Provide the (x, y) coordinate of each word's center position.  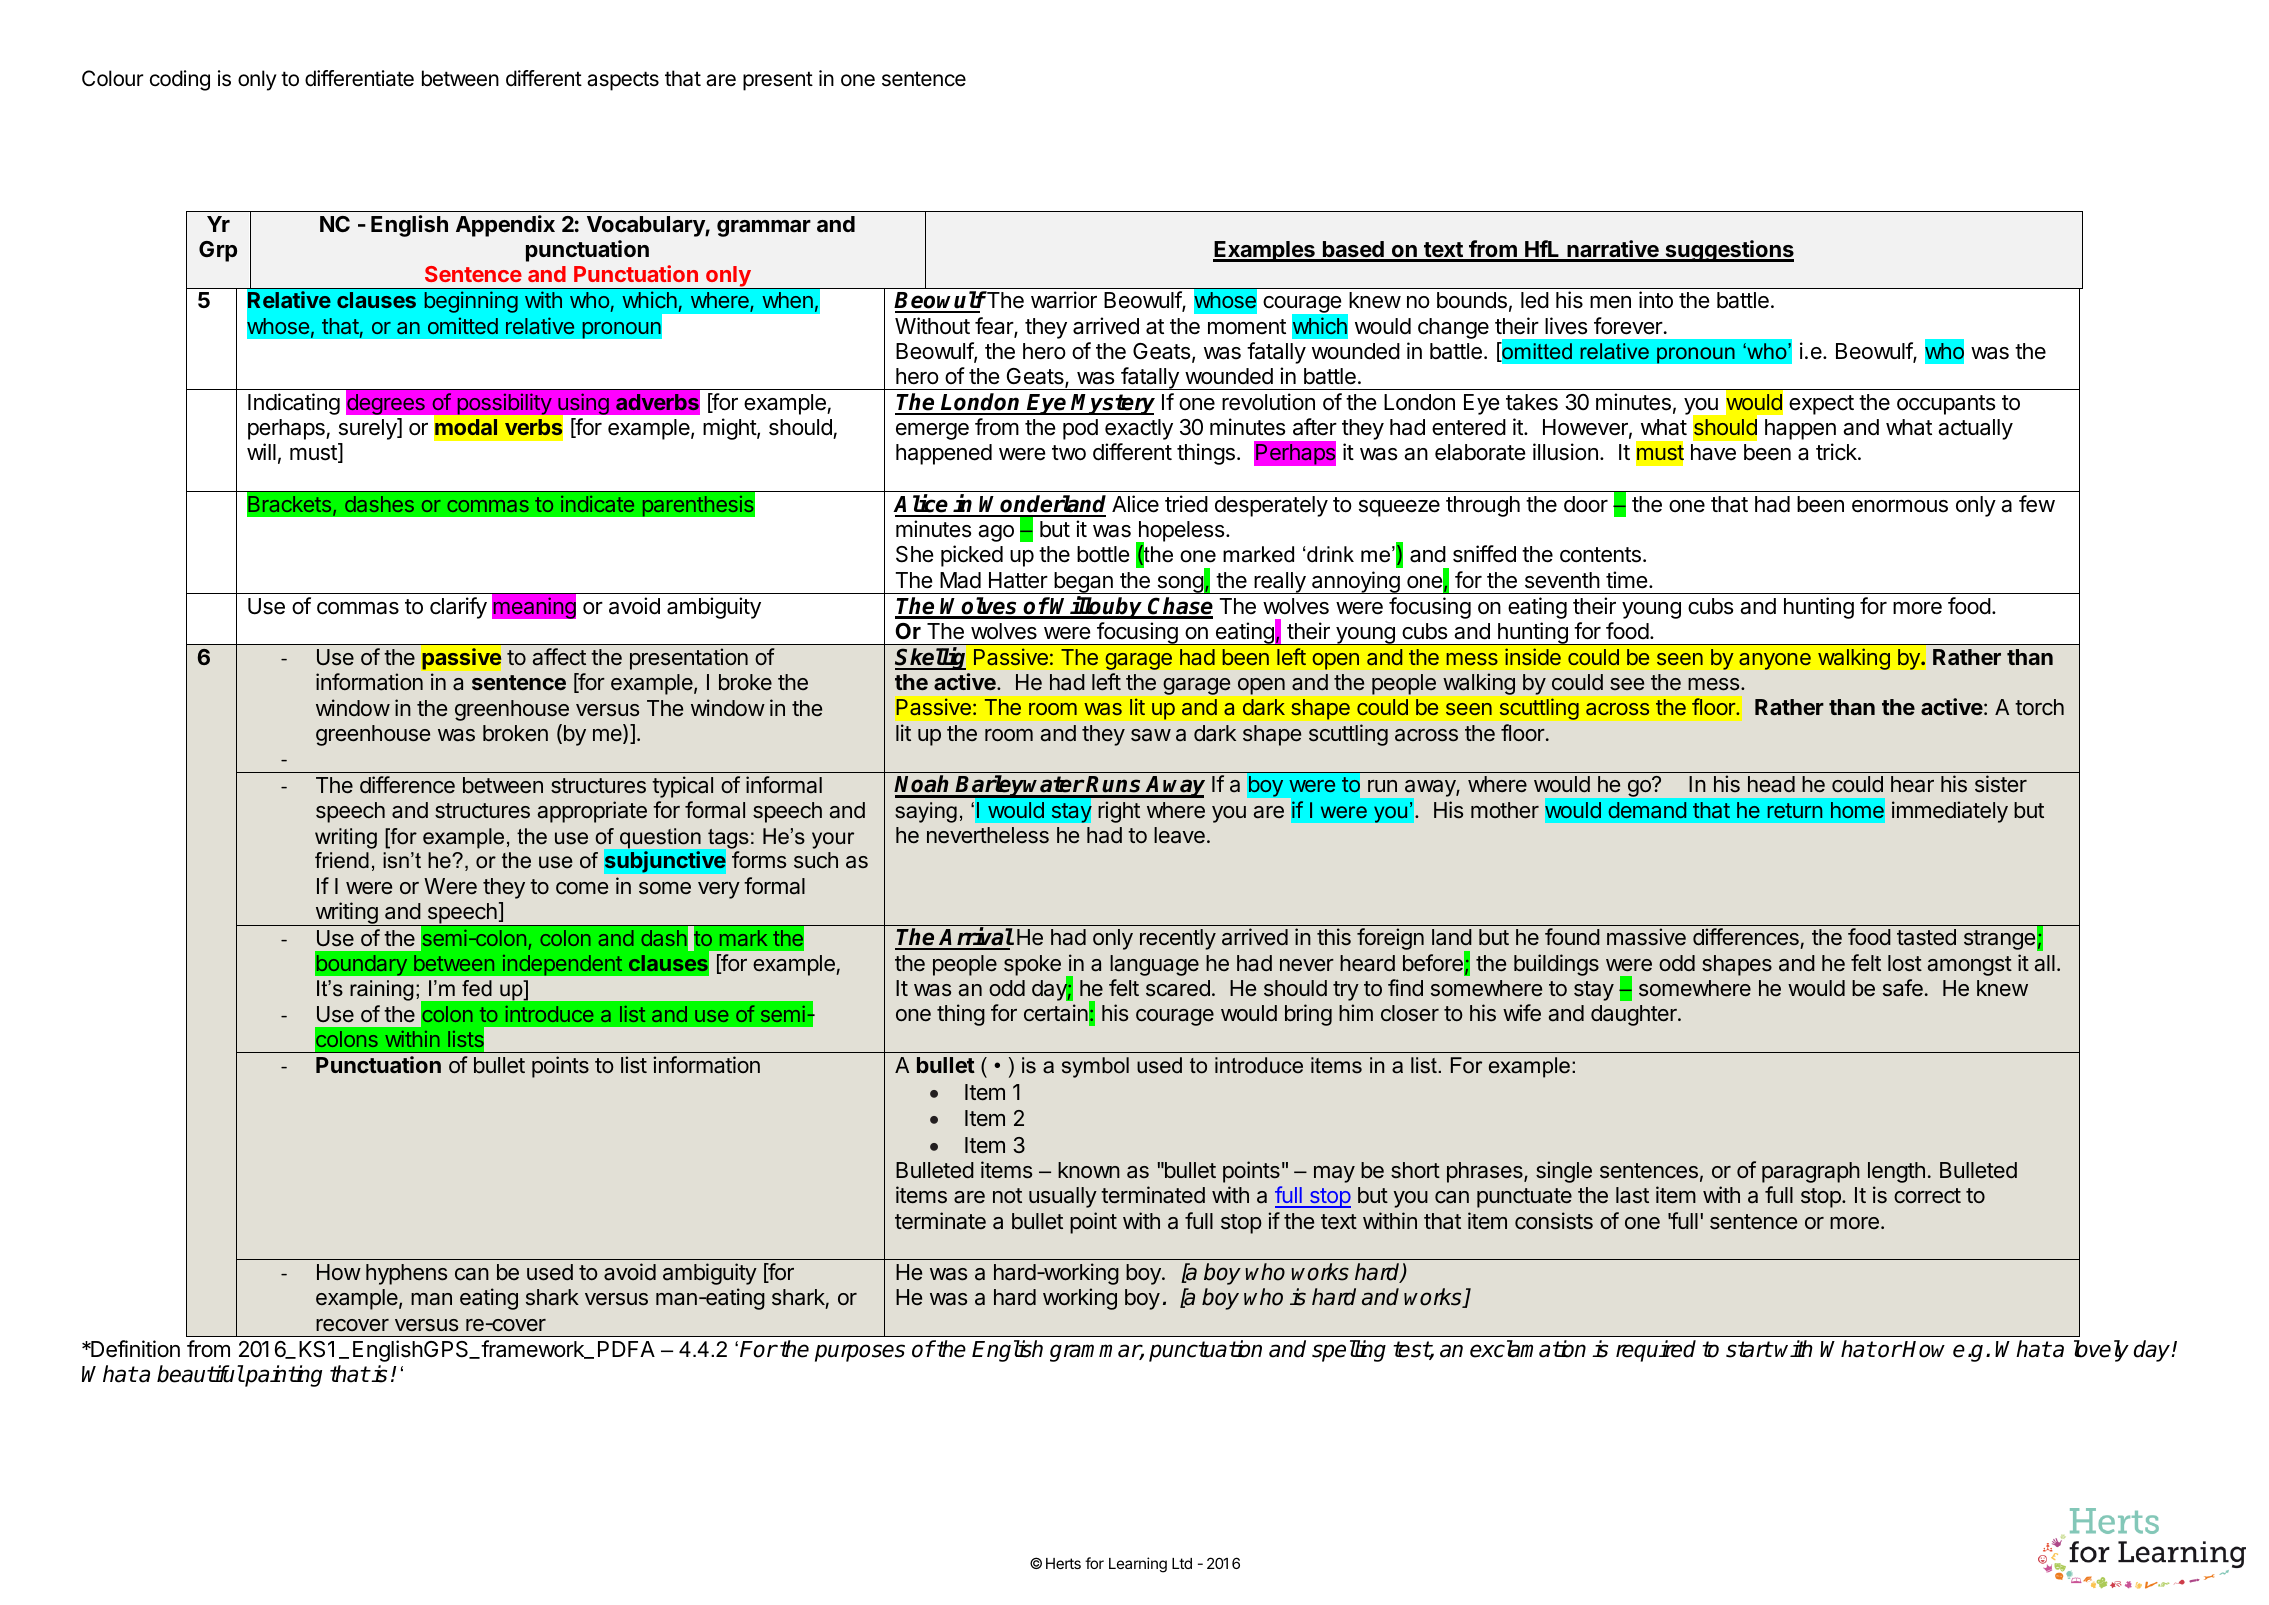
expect (1821, 405)
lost (1905, 963)
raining (382, 990)
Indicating (294, 404)
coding (180, 80)
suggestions (1728, 251)
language (1154, 965)
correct (1927, 1195)
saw (1151, 735)
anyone (1775, 661)
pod (1080, 429)
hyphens (406, 1274)
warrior (1064, 300)
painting (282, 1376)
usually (1063, 1197)
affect (559, 657)
